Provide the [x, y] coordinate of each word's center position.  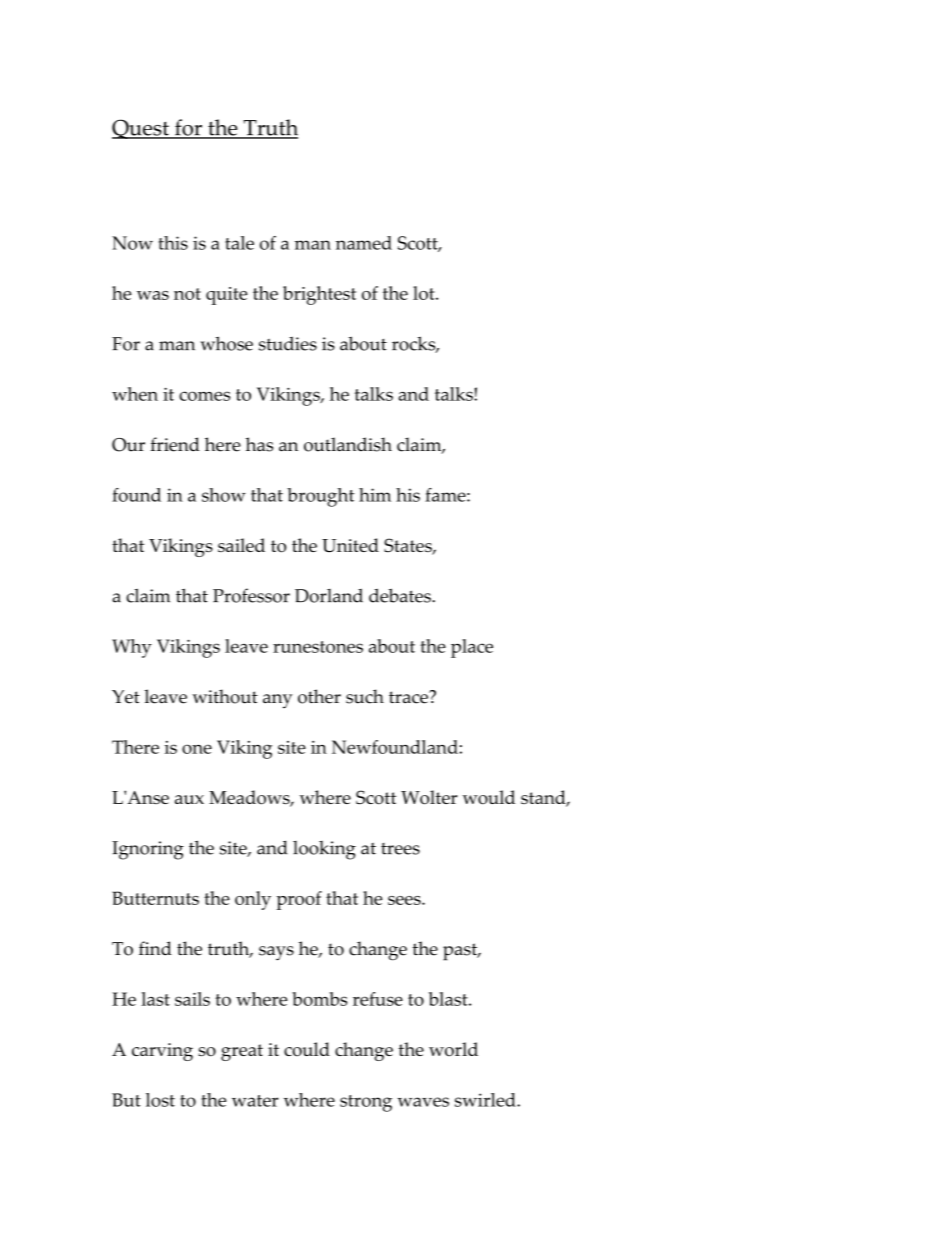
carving [162, 1052]
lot [425, 293]
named [364, 243]
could [307, 1049]
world [453, 1049]
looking [324, 850]
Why [132, 648]
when [135, 394]
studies [288, 343]
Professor [251, 595]
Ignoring [148, 850]
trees [400, 849]
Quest [141, 129]
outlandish [348, 444]
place [472, 648]
